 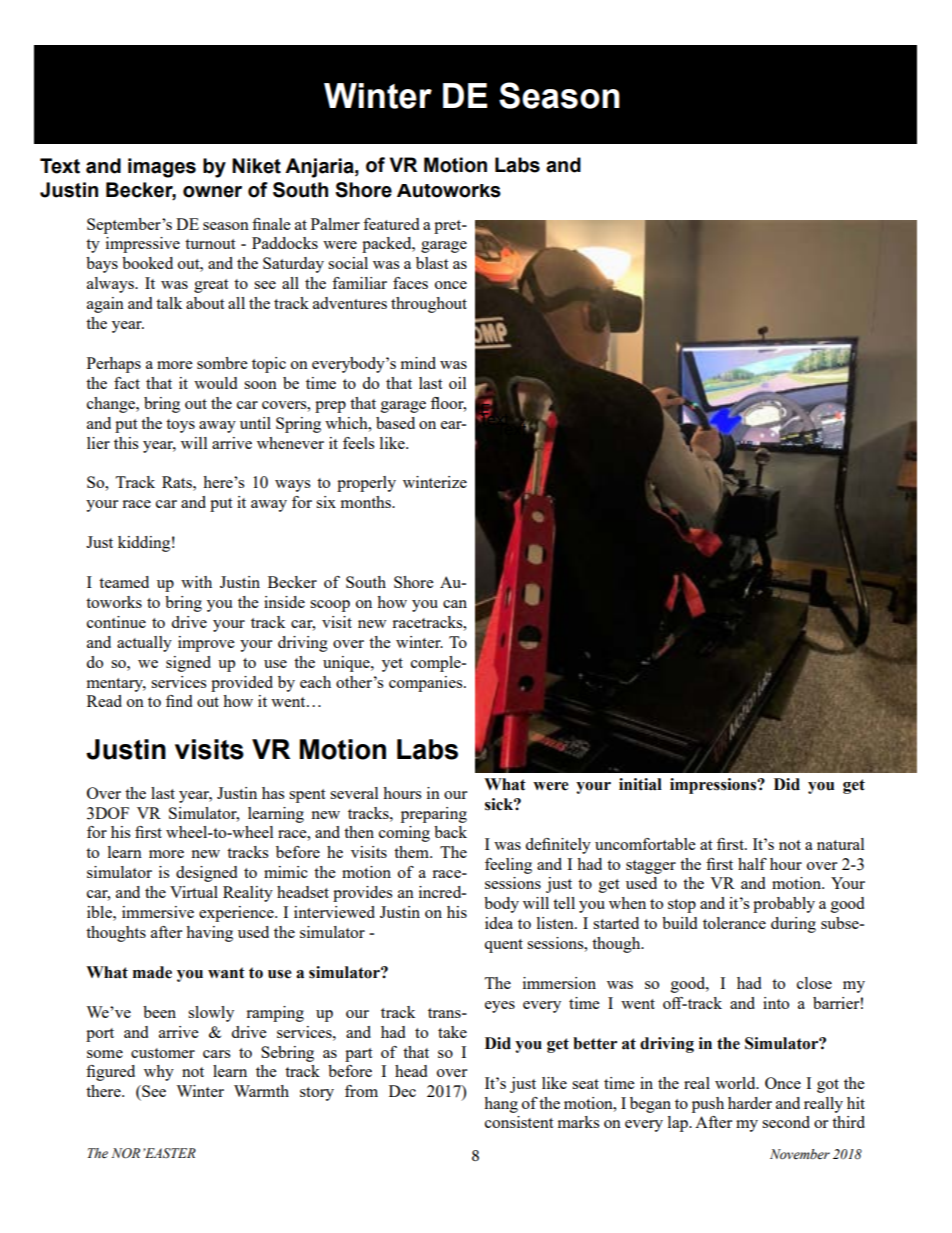 What do you see at coordinates (206, 644) in the screenshot?
I see `improve` at bounding box center [206, 644].
